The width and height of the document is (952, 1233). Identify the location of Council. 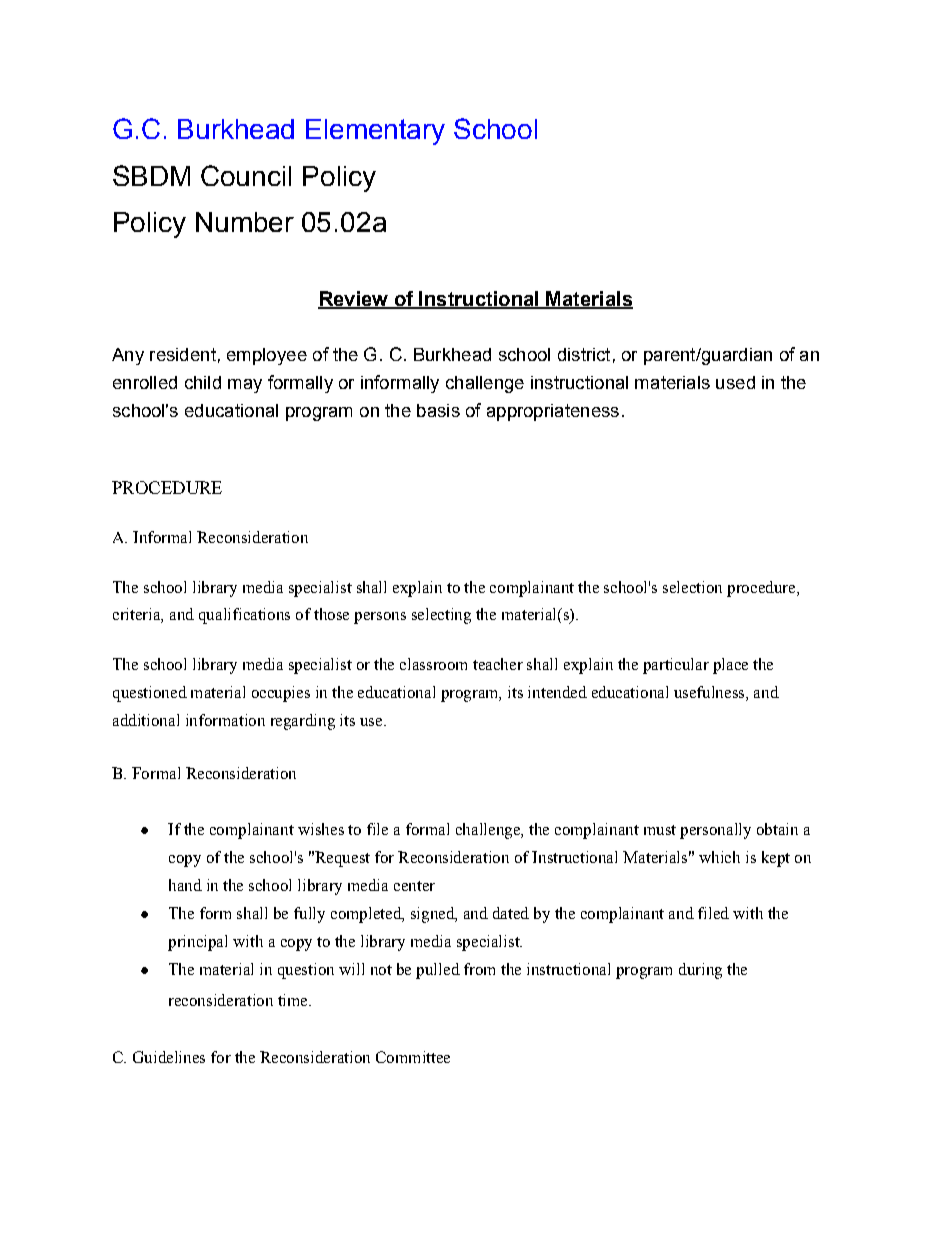
(246, 175).
